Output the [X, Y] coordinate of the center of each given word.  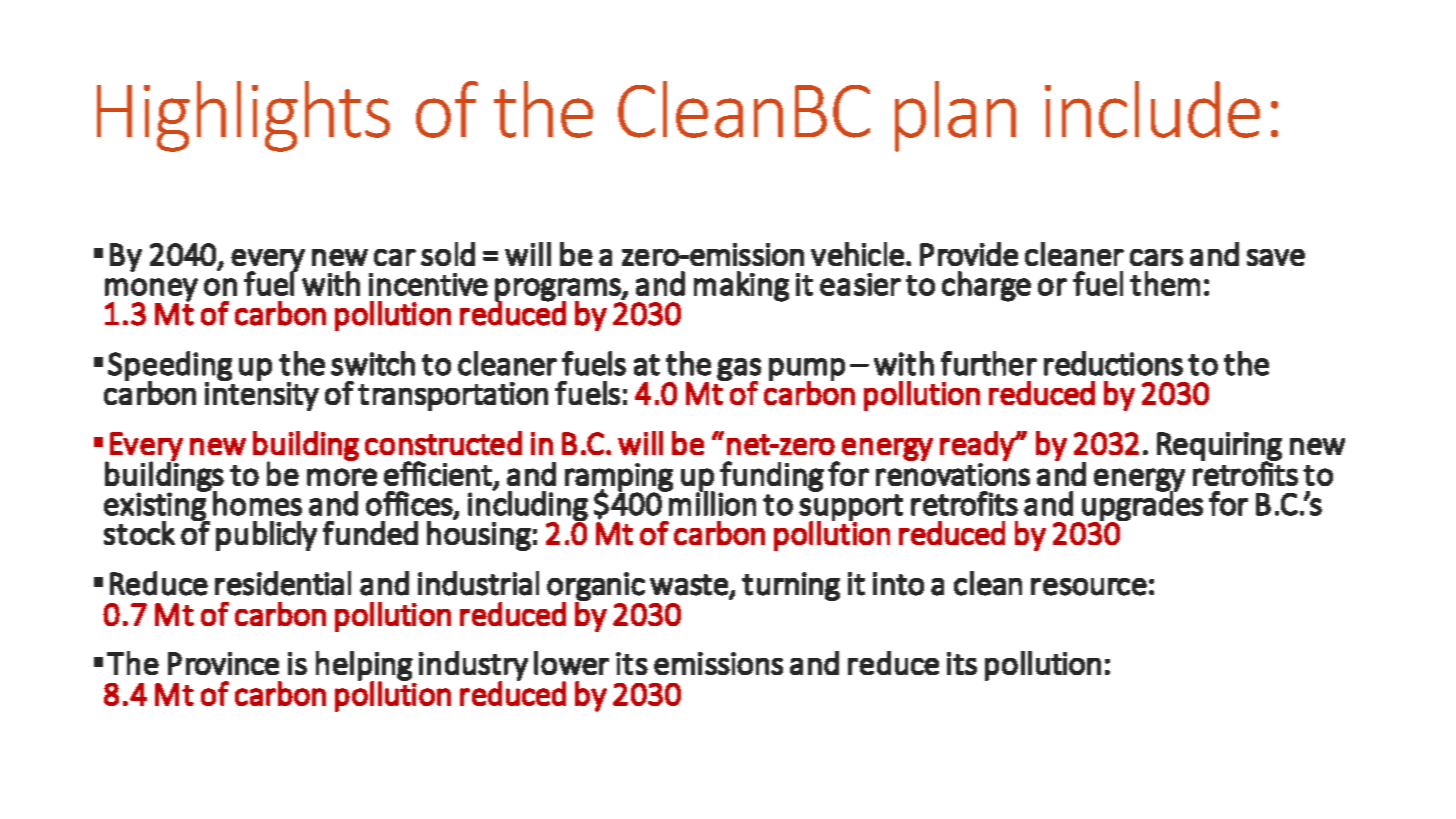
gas [739, 370]
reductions [1113, 363]
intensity [262, 395]
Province [223, 663]
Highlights [243, 116]
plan [955, 116]
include [1152, 109]
